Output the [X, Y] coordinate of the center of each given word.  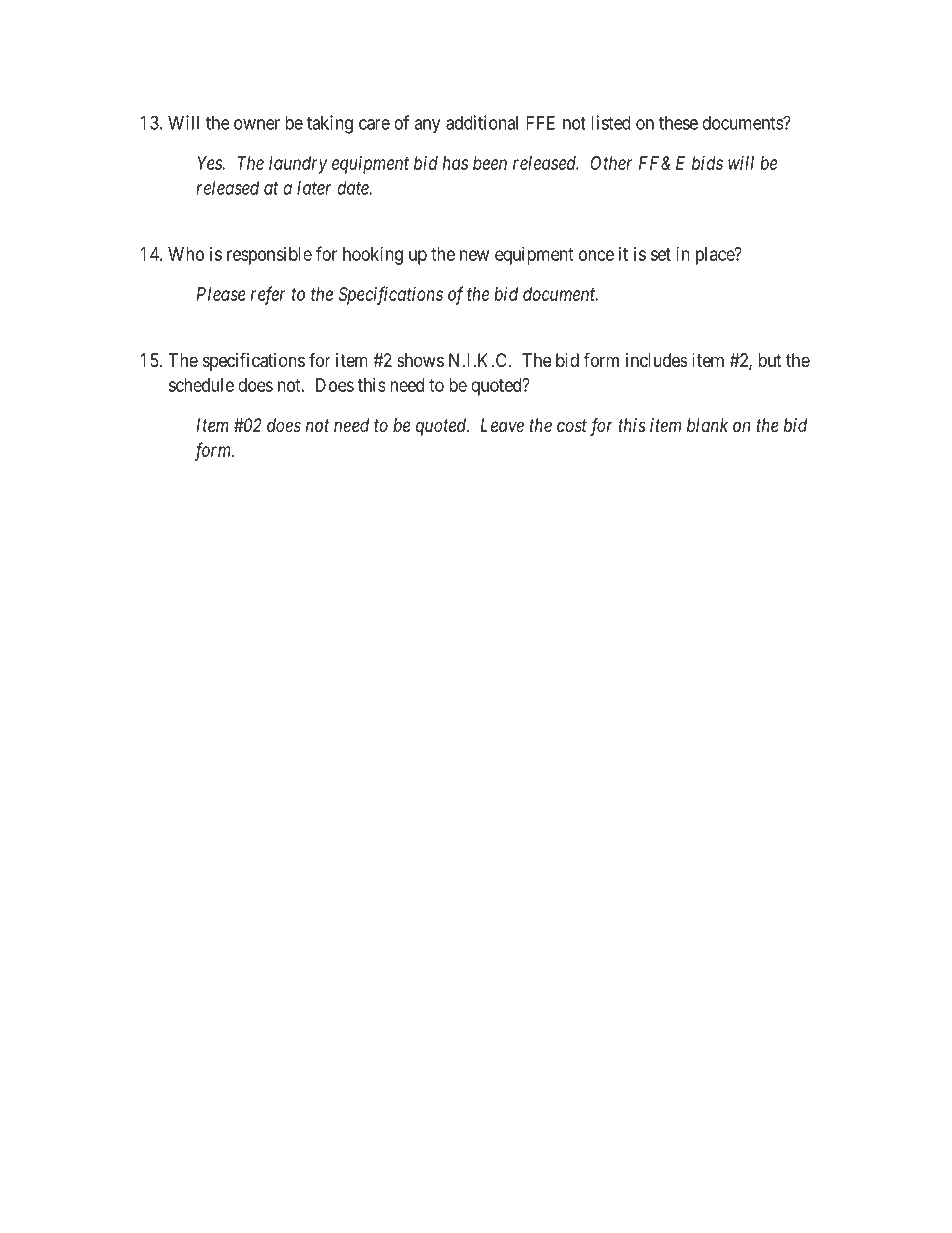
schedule [201, 385]
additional [482, 122]
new [474, 255]
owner [257, 124]
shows [420, 360]
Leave [502, 425]
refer [268, 295]
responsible [269, 256]
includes [657, 360]
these [678, 123]
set [661, 254]
